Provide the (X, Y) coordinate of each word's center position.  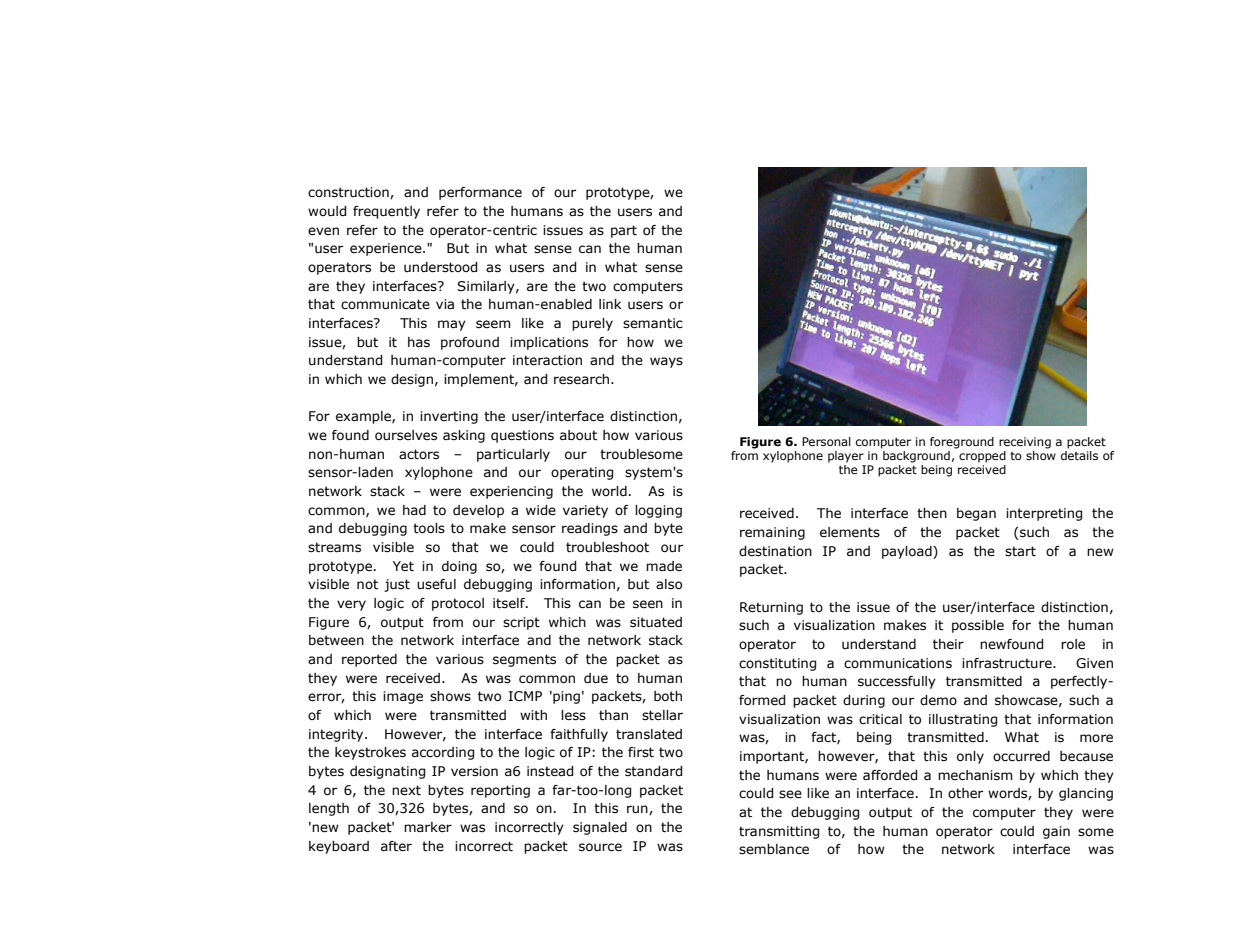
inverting (449, 417)
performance (480, 193)
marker (428, 827)
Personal (826, 441)
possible (978, 626)
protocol (458, 604)
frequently (386, 212)
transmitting (779, 832)
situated (656, 622)
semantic (653, 323)
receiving (1025, 443)
